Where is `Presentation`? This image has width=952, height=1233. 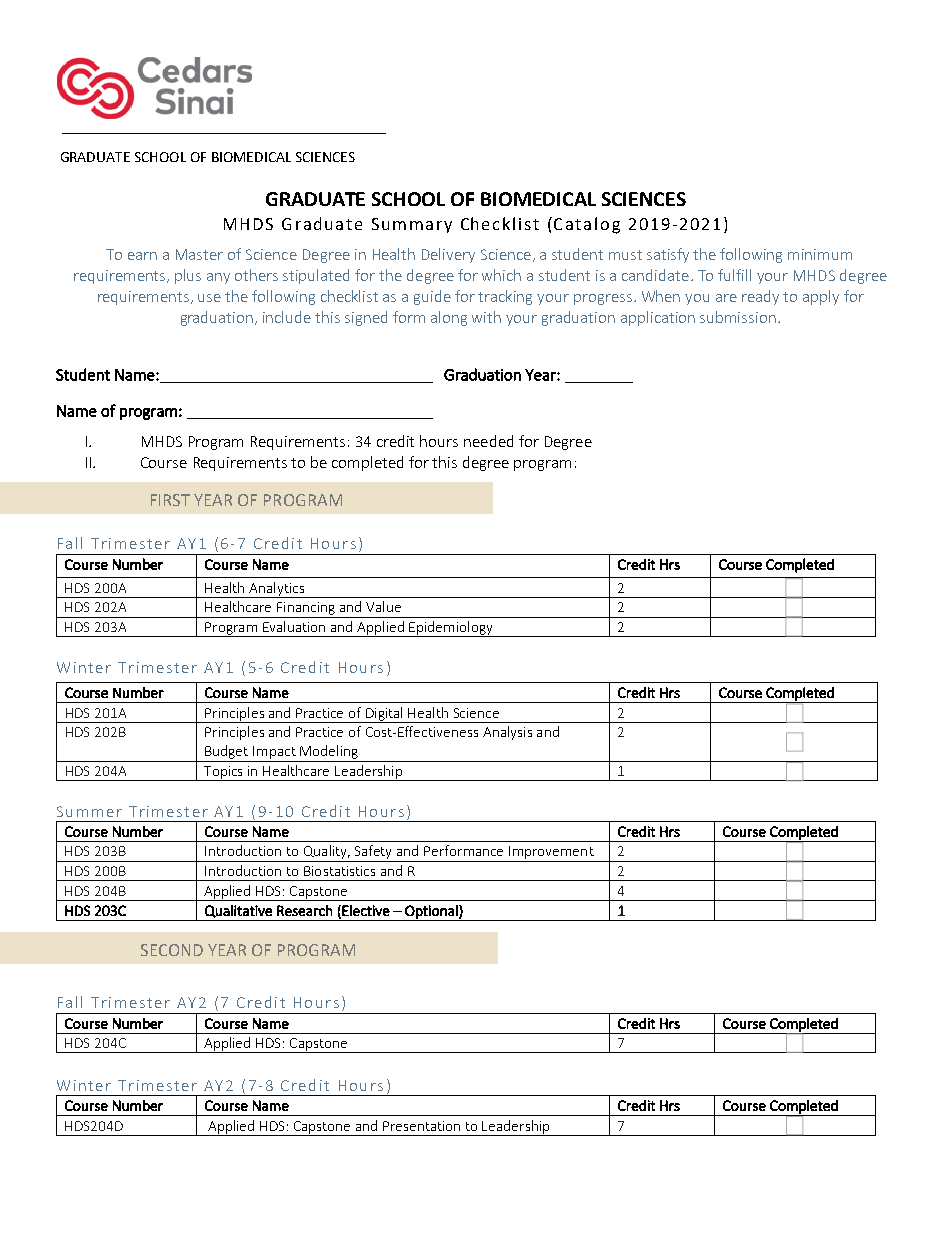
Presentation is located at coordinates (421, 1126).
